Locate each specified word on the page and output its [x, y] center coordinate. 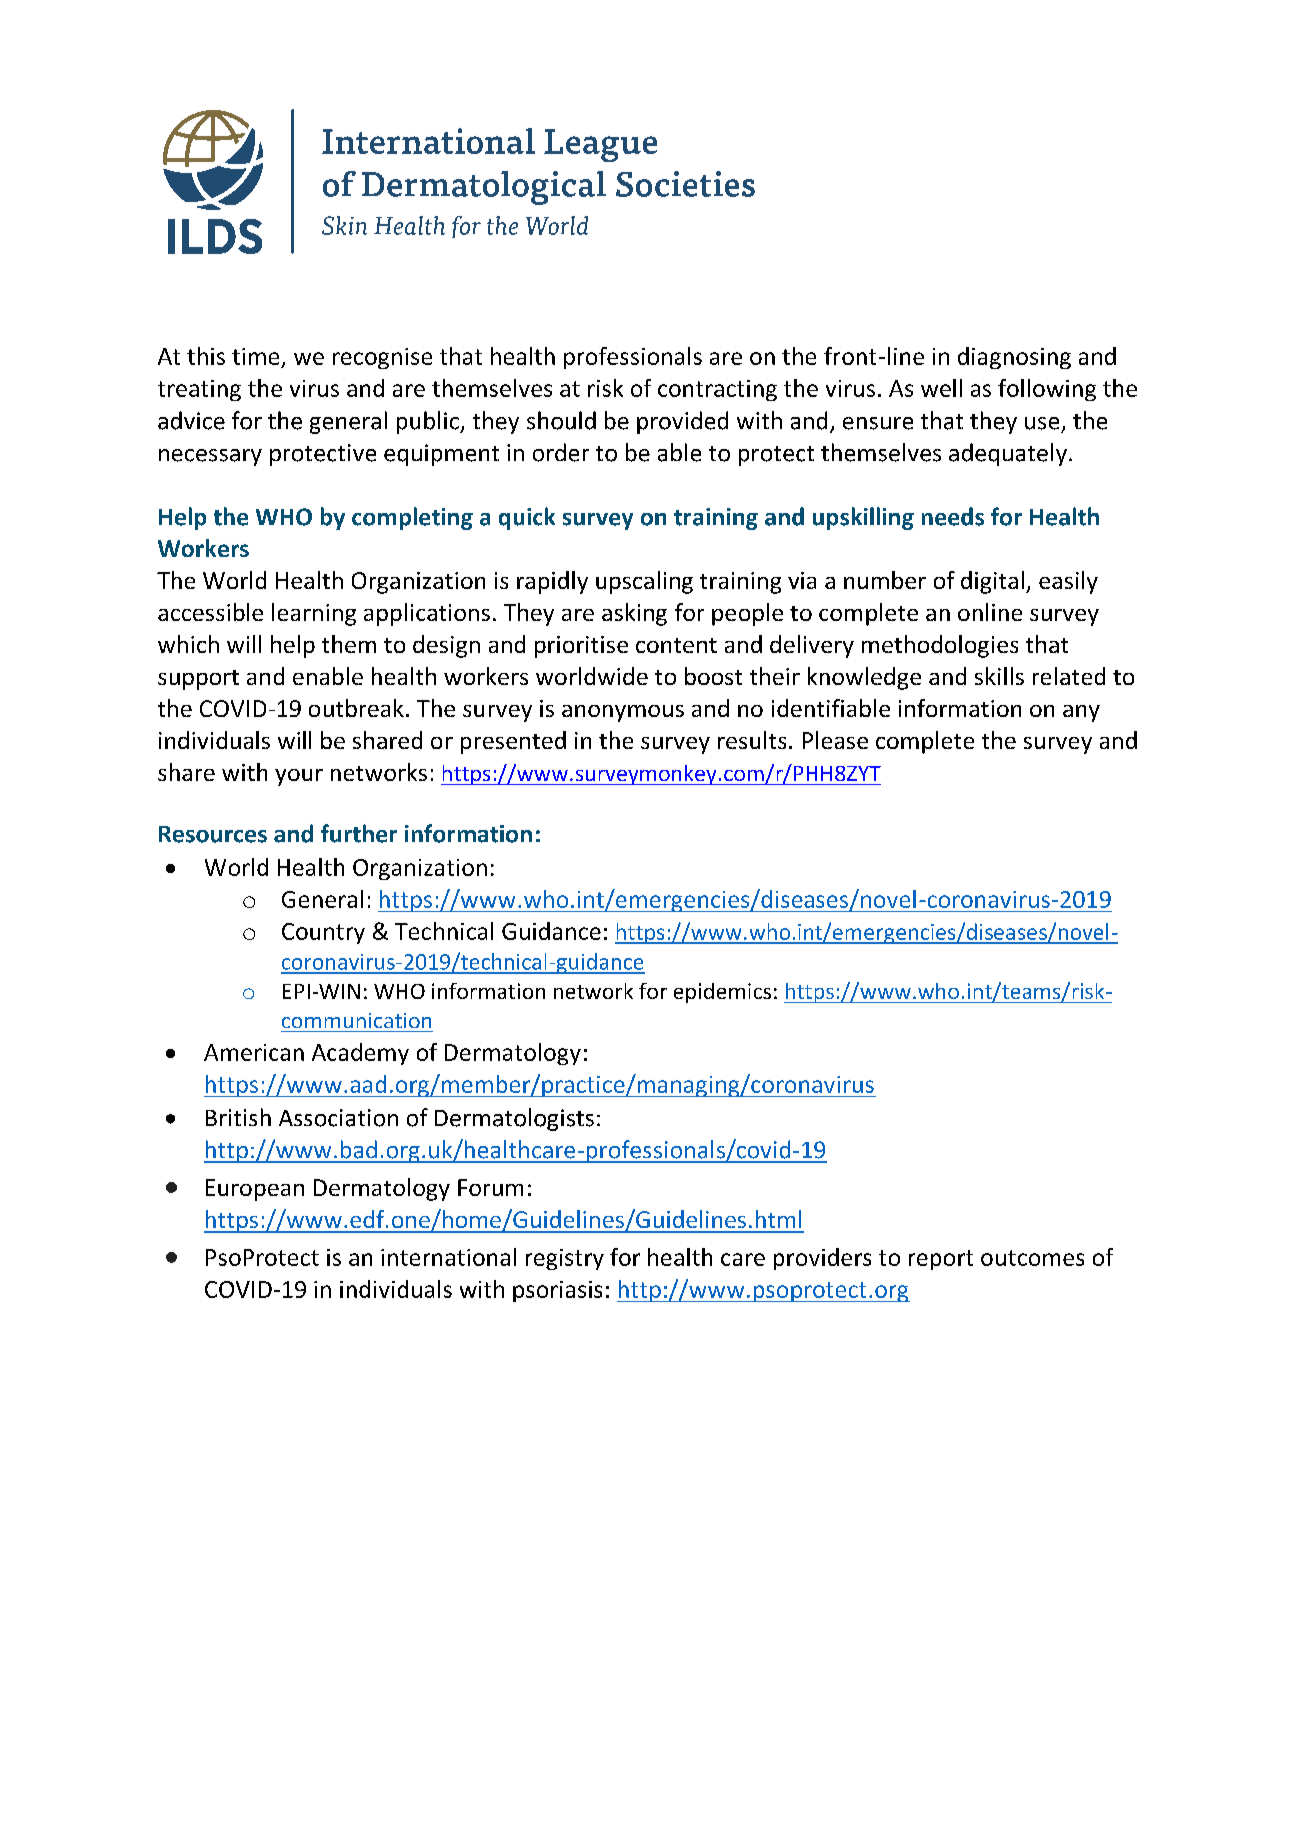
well [941, 388]
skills [999, 676]
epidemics [722, 993]
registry [565, 1259]
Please [835, 740]
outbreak [356, 708]
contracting [717, 390]
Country [323, 933]
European [255, 1190]
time [255, 356]
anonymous [623, 713]
